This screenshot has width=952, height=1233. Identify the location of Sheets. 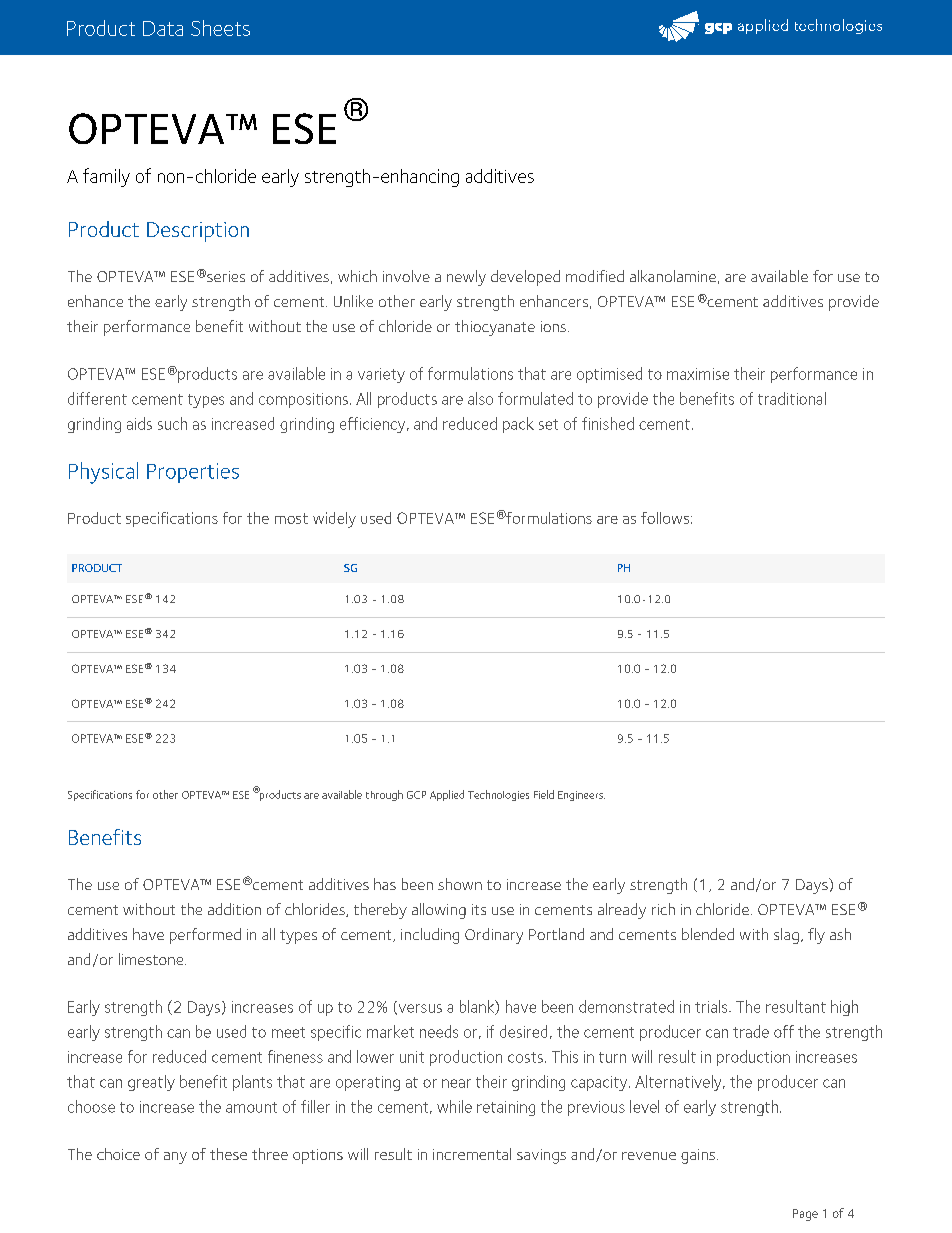
(220, 28).
